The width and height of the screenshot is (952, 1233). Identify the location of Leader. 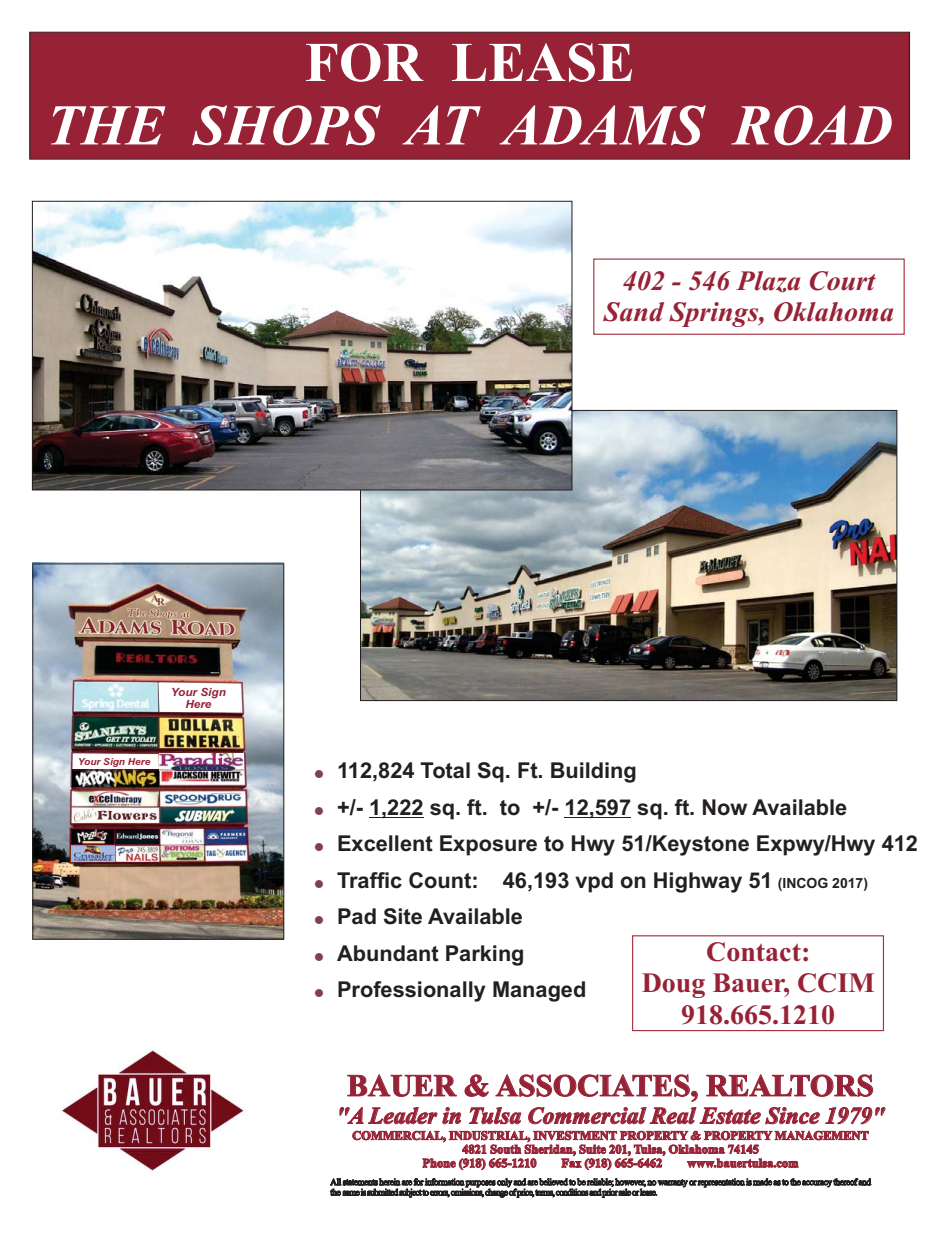
(403, 1115).
